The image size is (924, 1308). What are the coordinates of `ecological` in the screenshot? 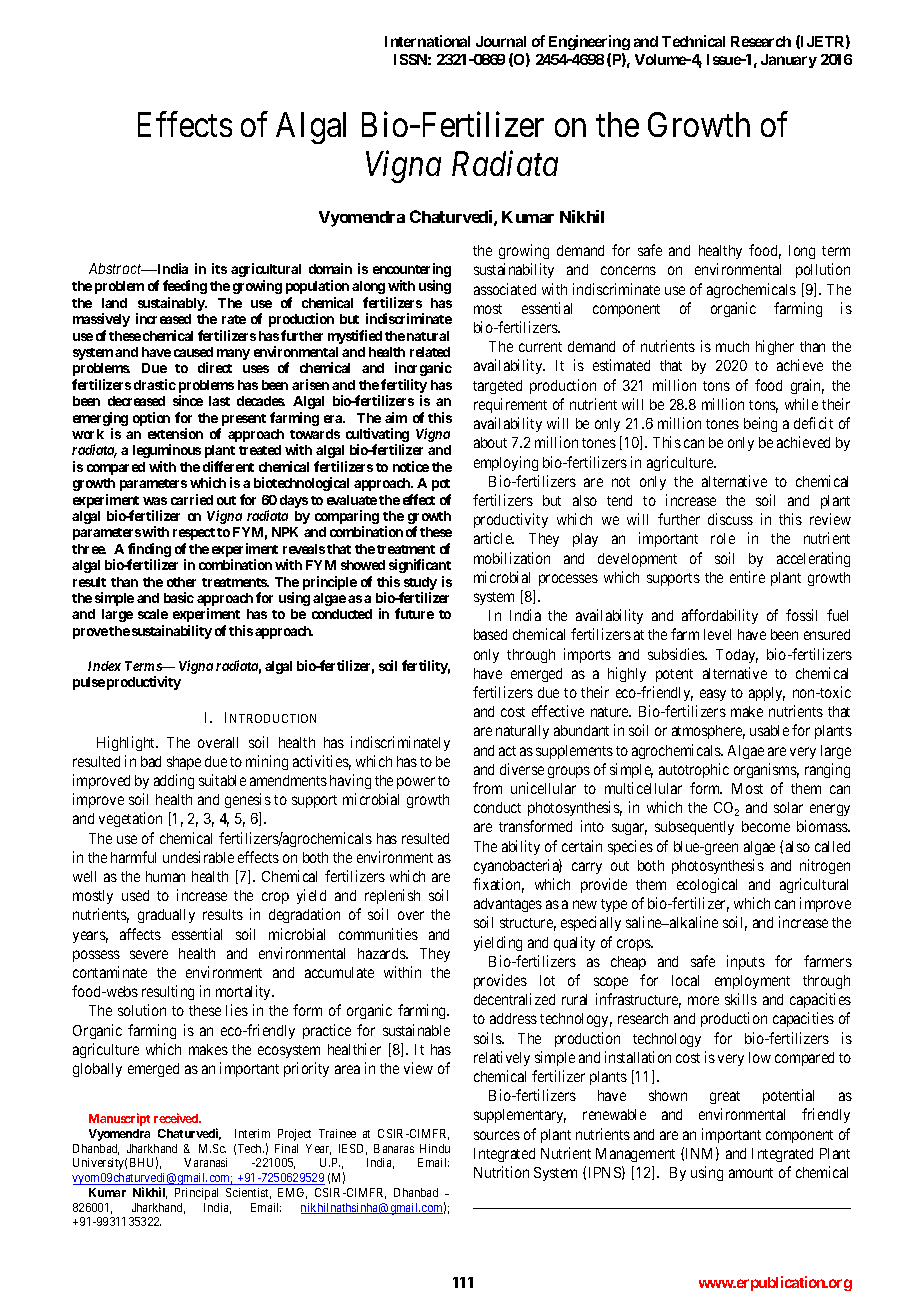 It's located at (707, 885).
